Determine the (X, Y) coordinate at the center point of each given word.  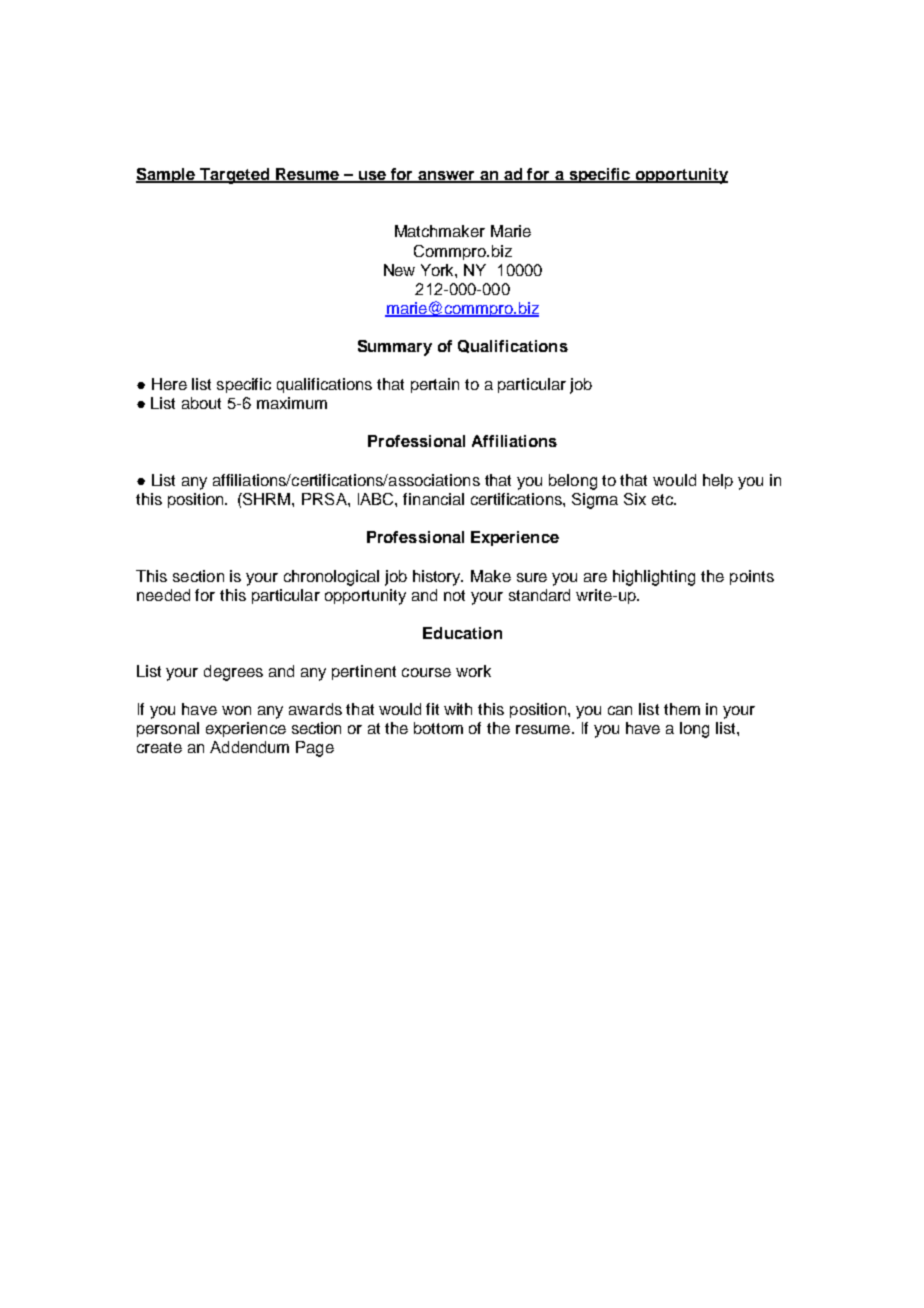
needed (163, 595)
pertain (435, 385)
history (438, 578)
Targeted (235, 176)
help (718, 481)
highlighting (654, 578)
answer (446, 176)
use (372, 176)
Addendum (249, 747)
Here (169, 384)
